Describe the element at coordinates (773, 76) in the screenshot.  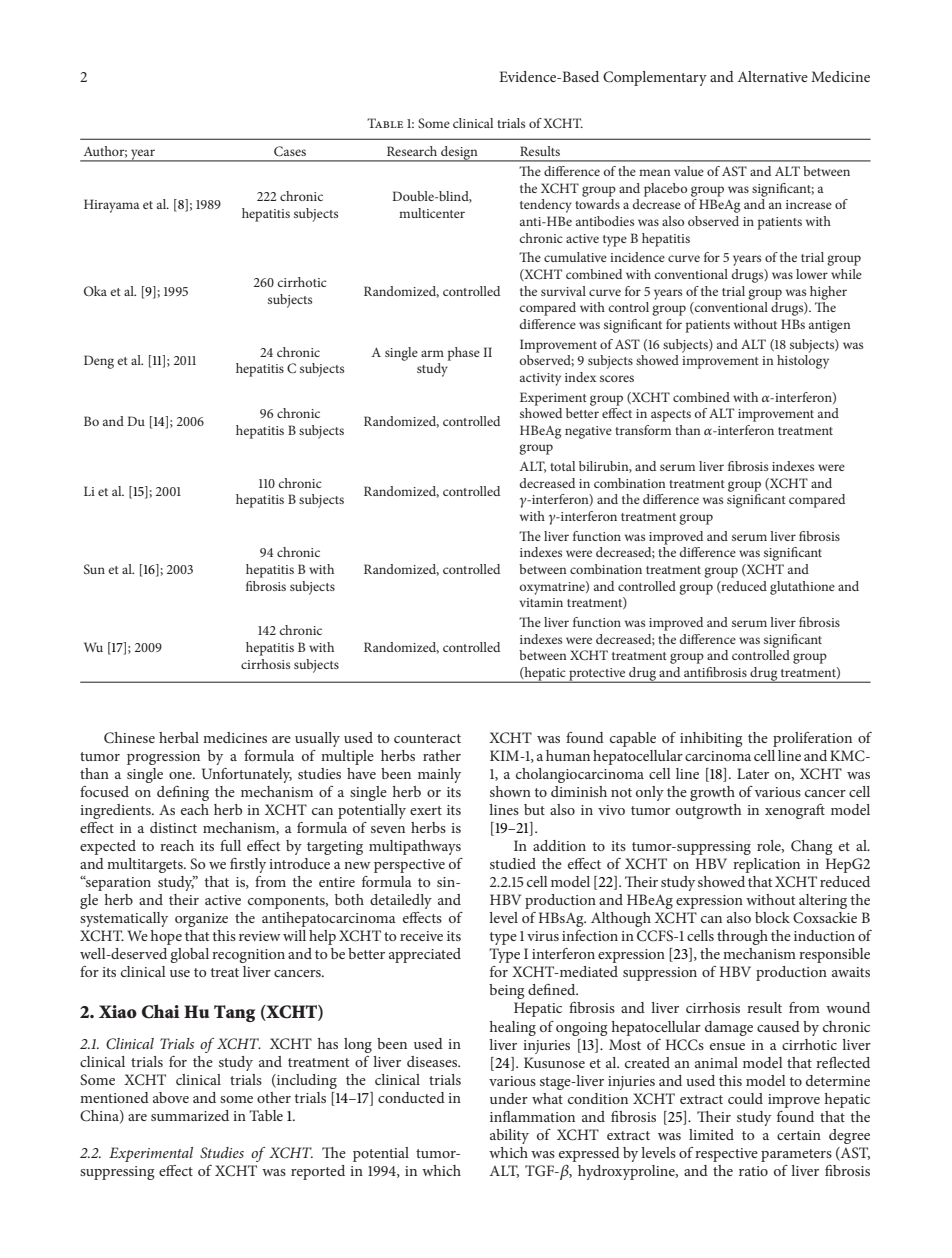
I see `Alternative` at that location.
